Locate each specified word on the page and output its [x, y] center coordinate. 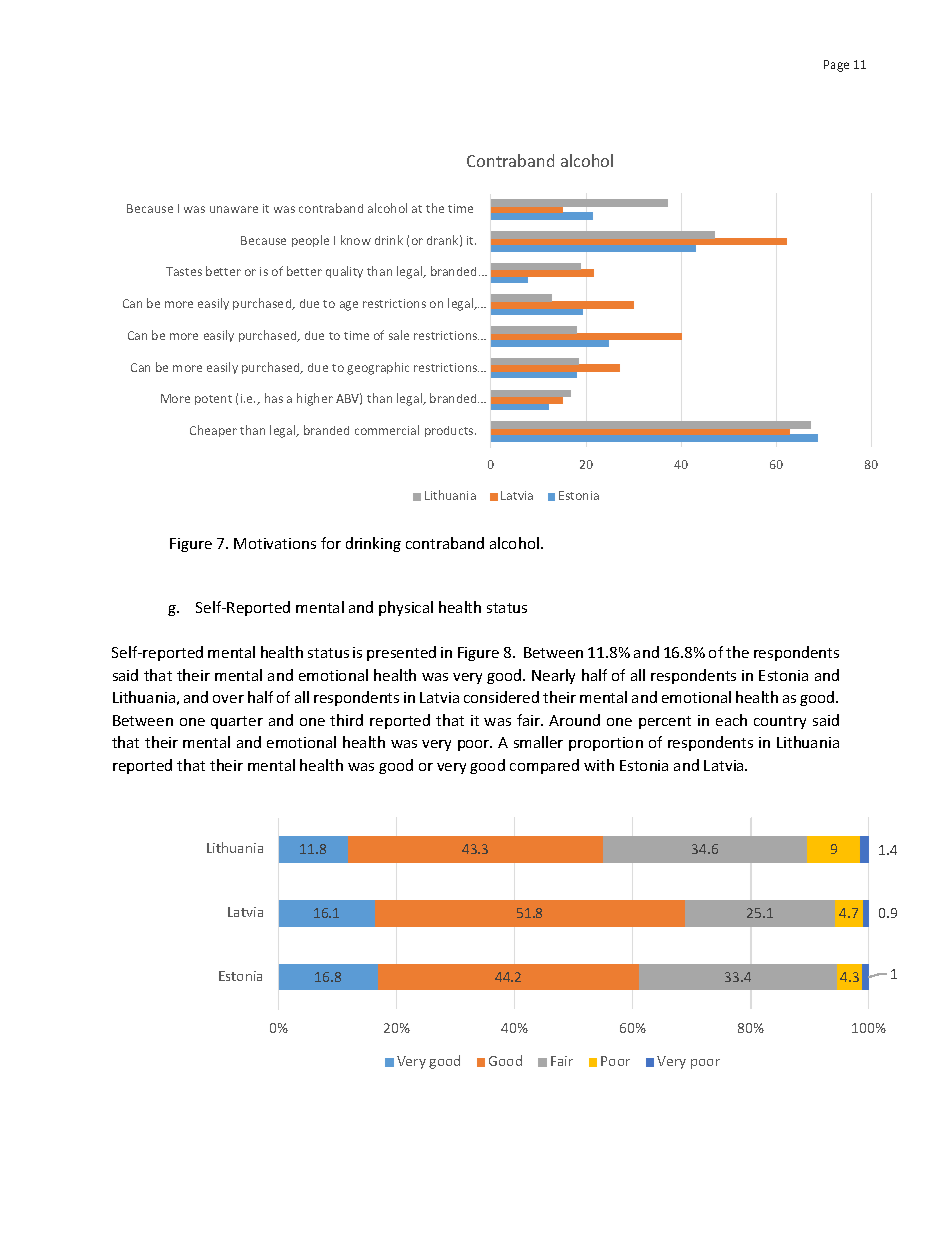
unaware [234, 209]
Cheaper [213, 431]
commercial [387, 430]
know [356, 240]
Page [836, 66]
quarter [237, 722]
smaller [538, 742]
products [450, 431]
